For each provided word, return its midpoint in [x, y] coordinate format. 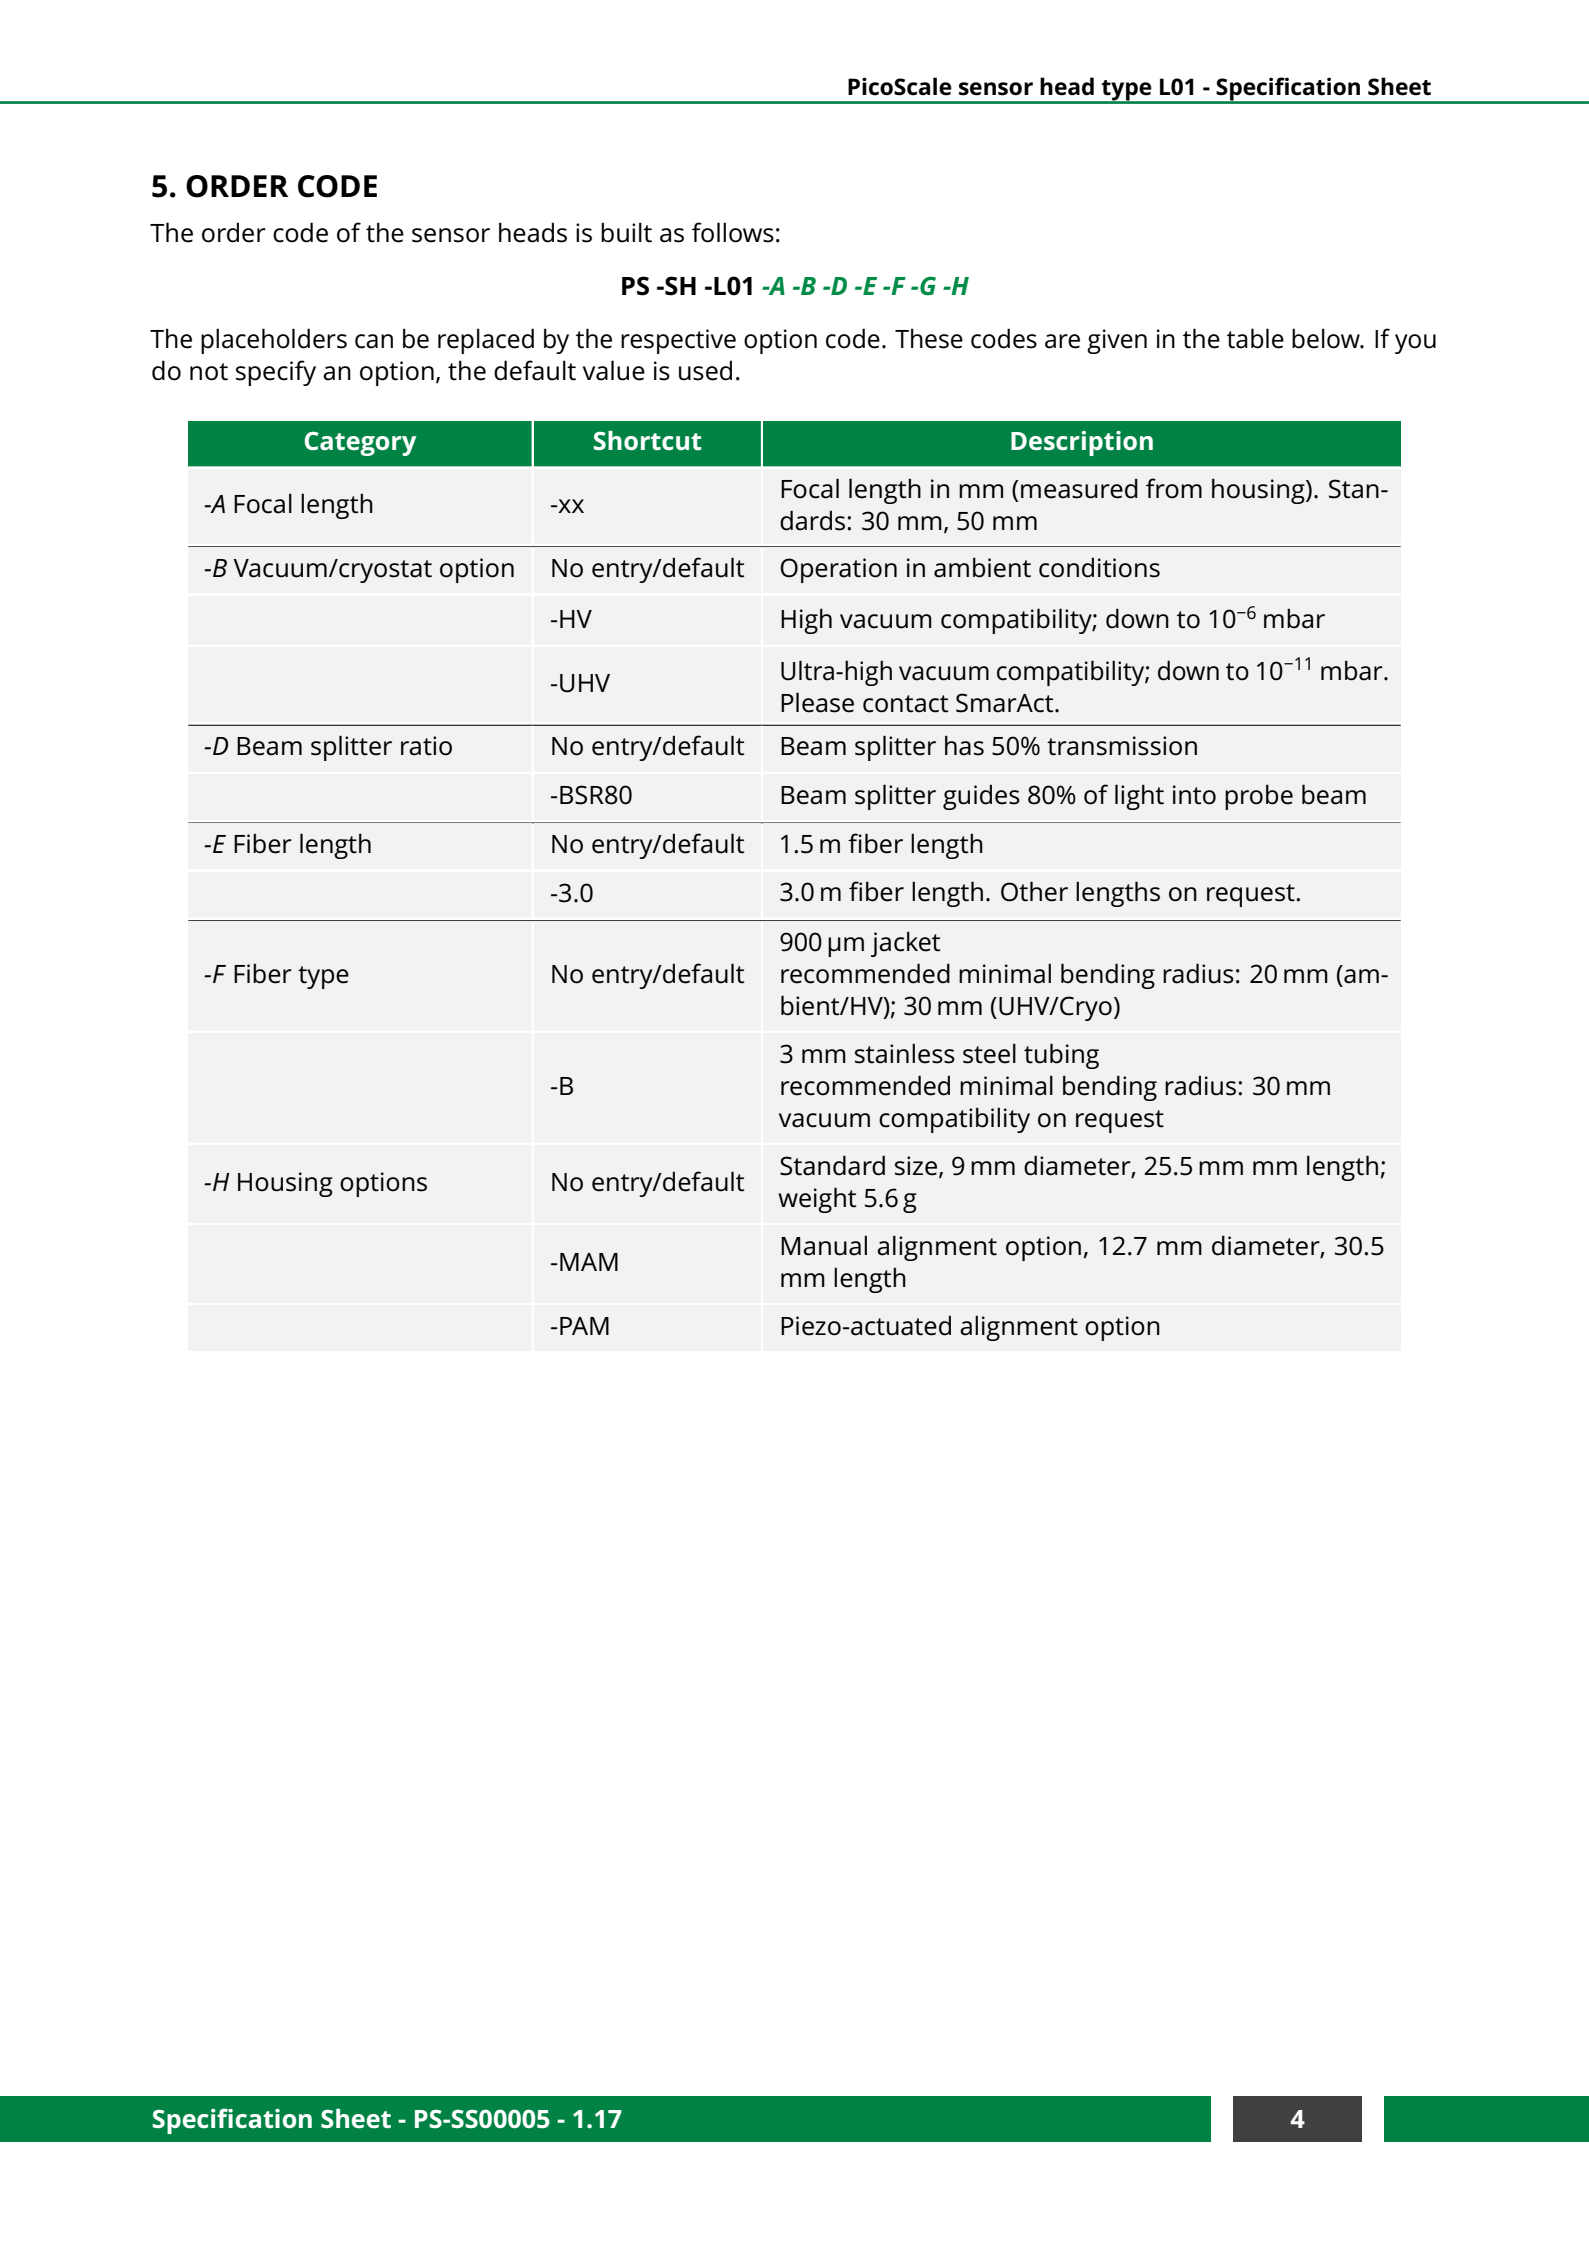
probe [1259, 797]
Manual [824, 1245]
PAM [584, 1326]
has [964, 745]
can [374, 341]
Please [817, 702]
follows [733, 232]
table [1255, 338]
